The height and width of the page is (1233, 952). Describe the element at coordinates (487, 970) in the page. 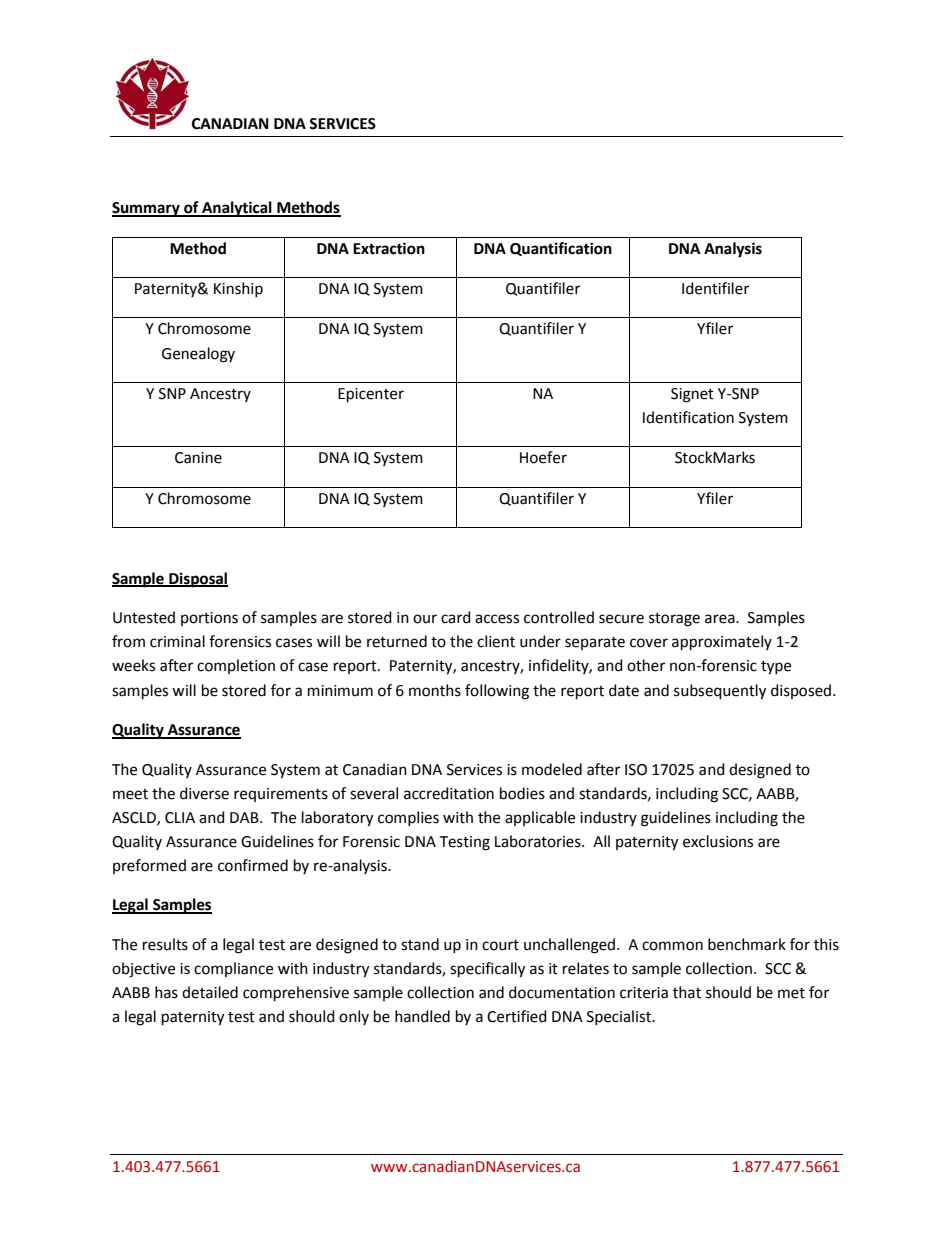

I see `specifically` at that location.
